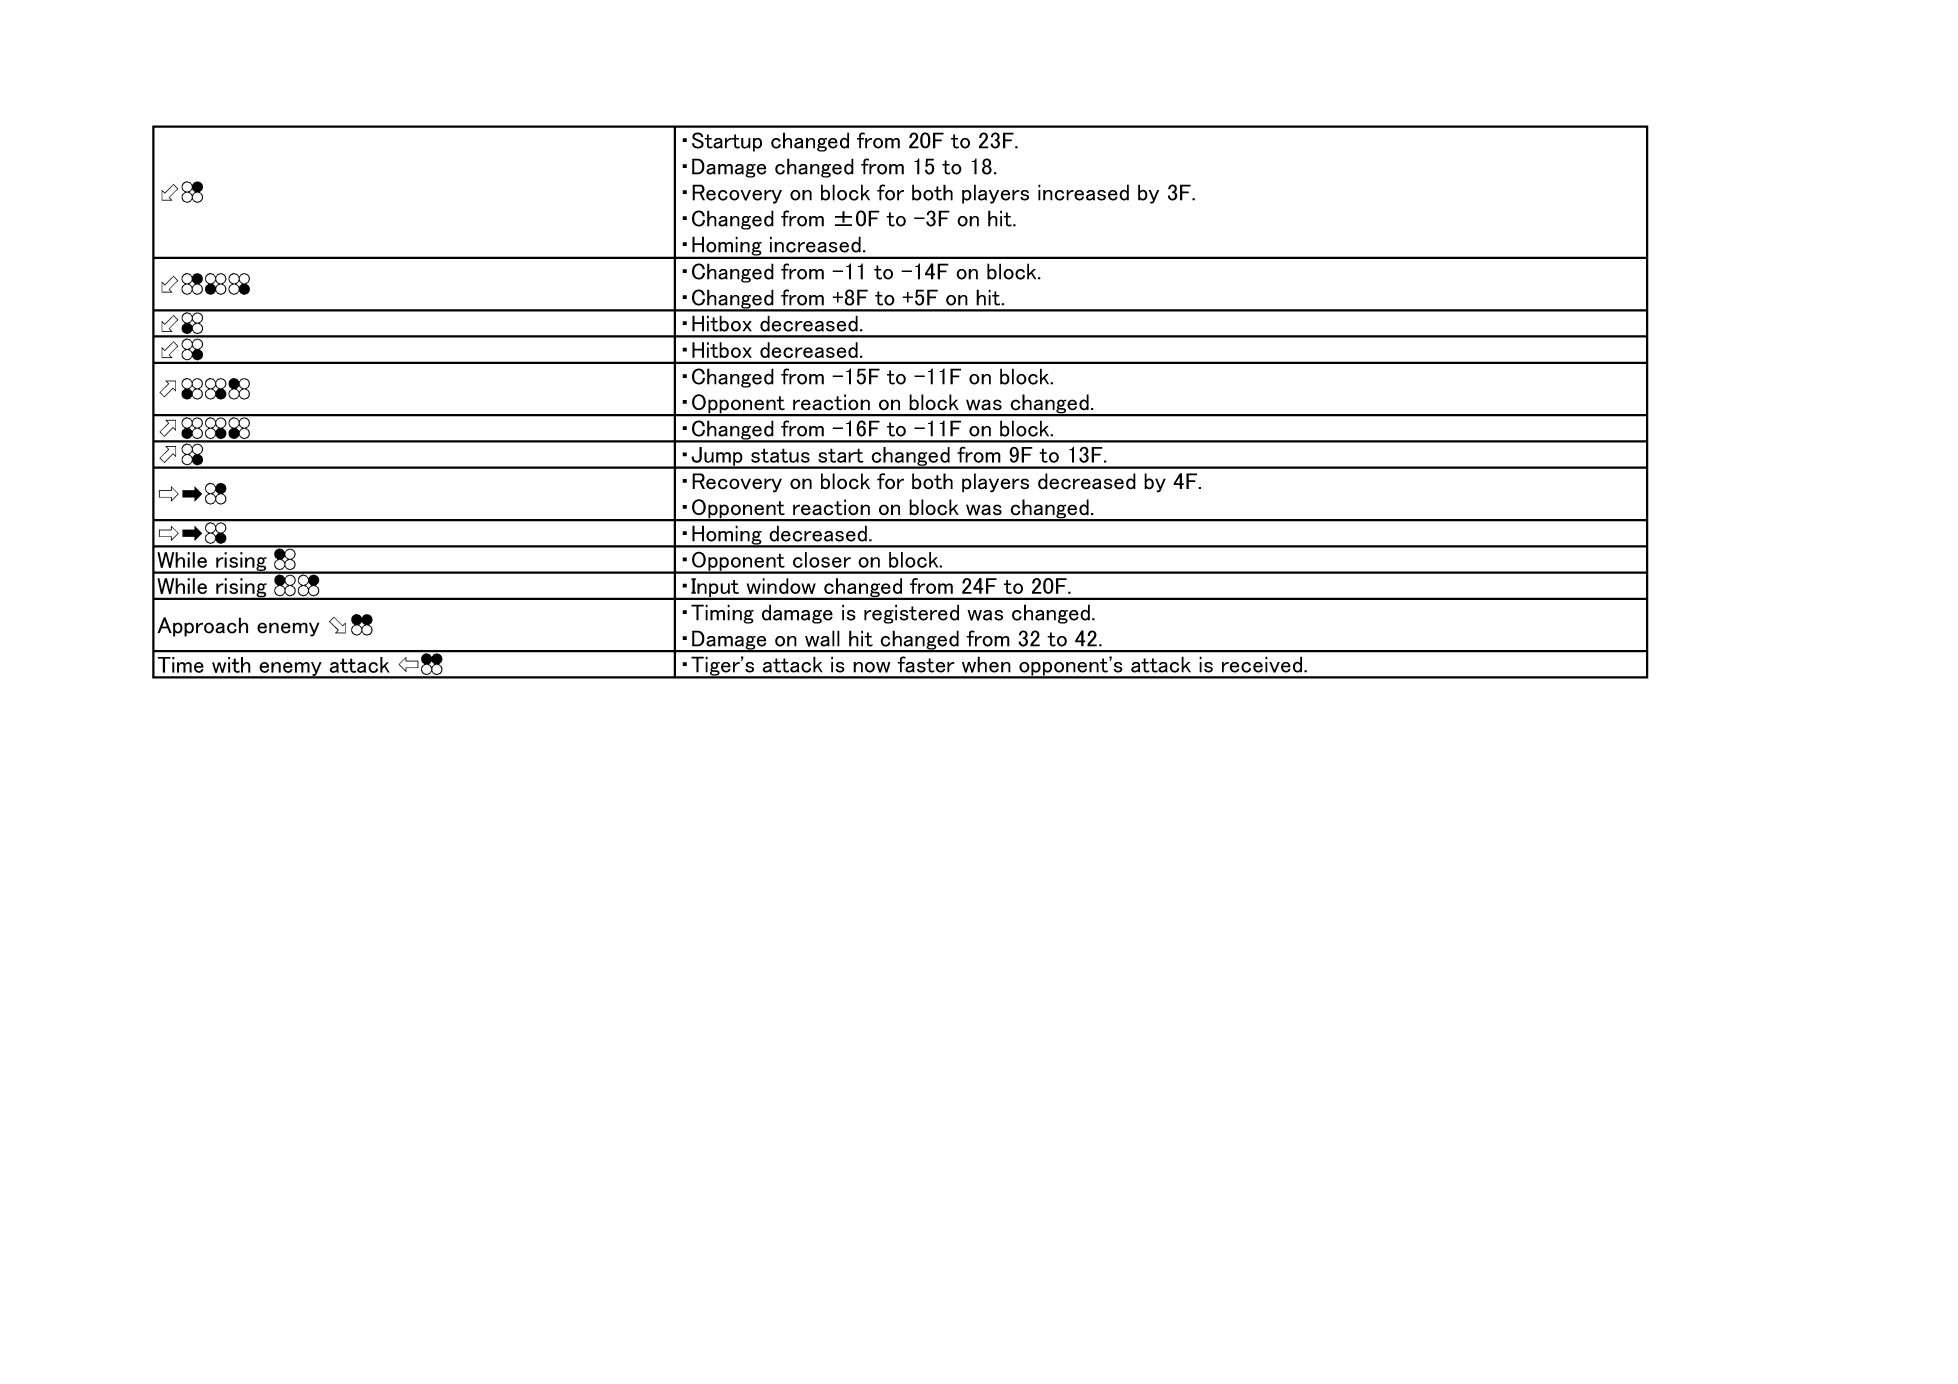 Image resolution: width=1958 pixels, height=1384 pixels. I want to click on wall, so click(822, 638).
